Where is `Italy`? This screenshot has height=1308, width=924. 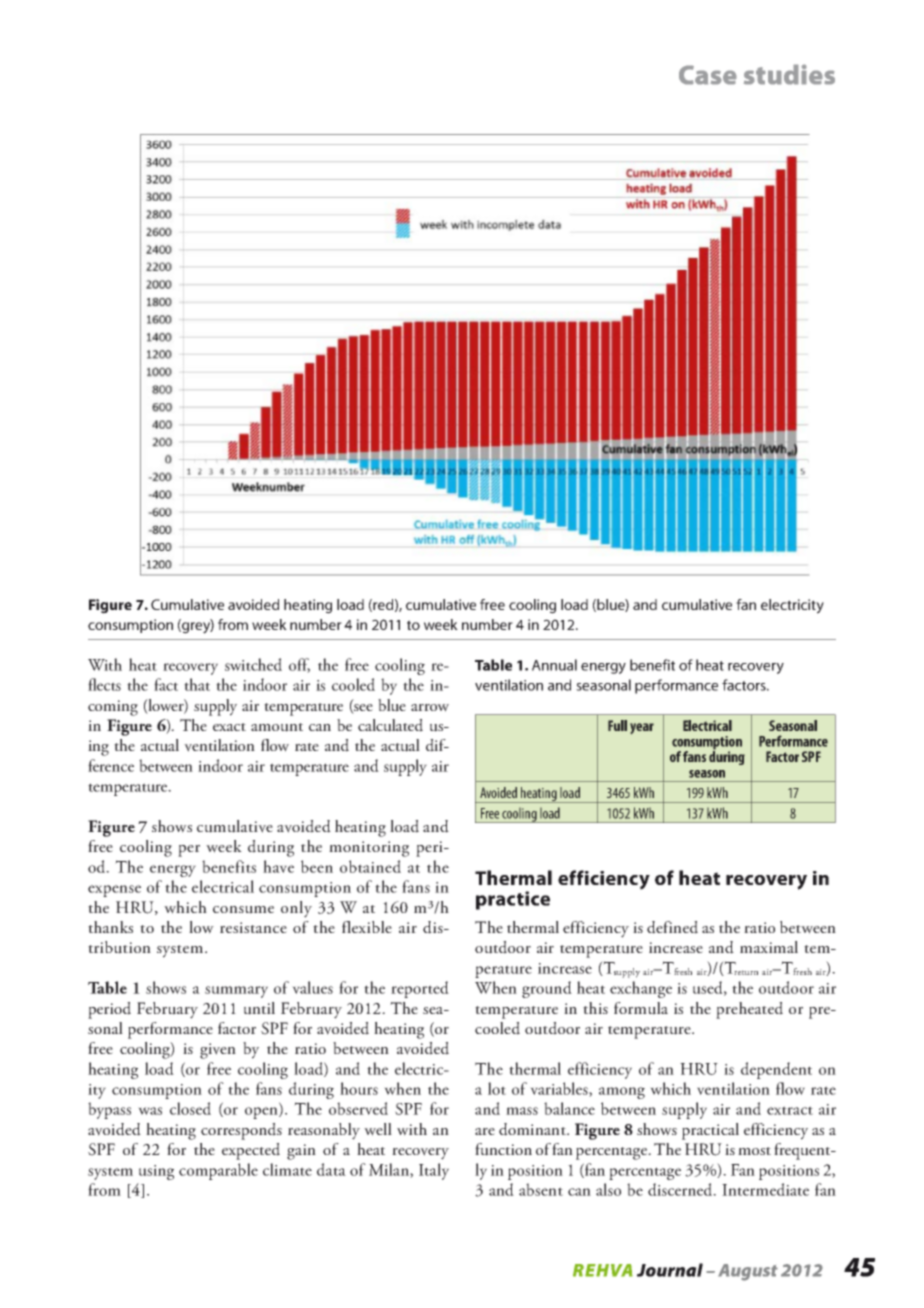
Italy is located at coordinates (434, 1171).
